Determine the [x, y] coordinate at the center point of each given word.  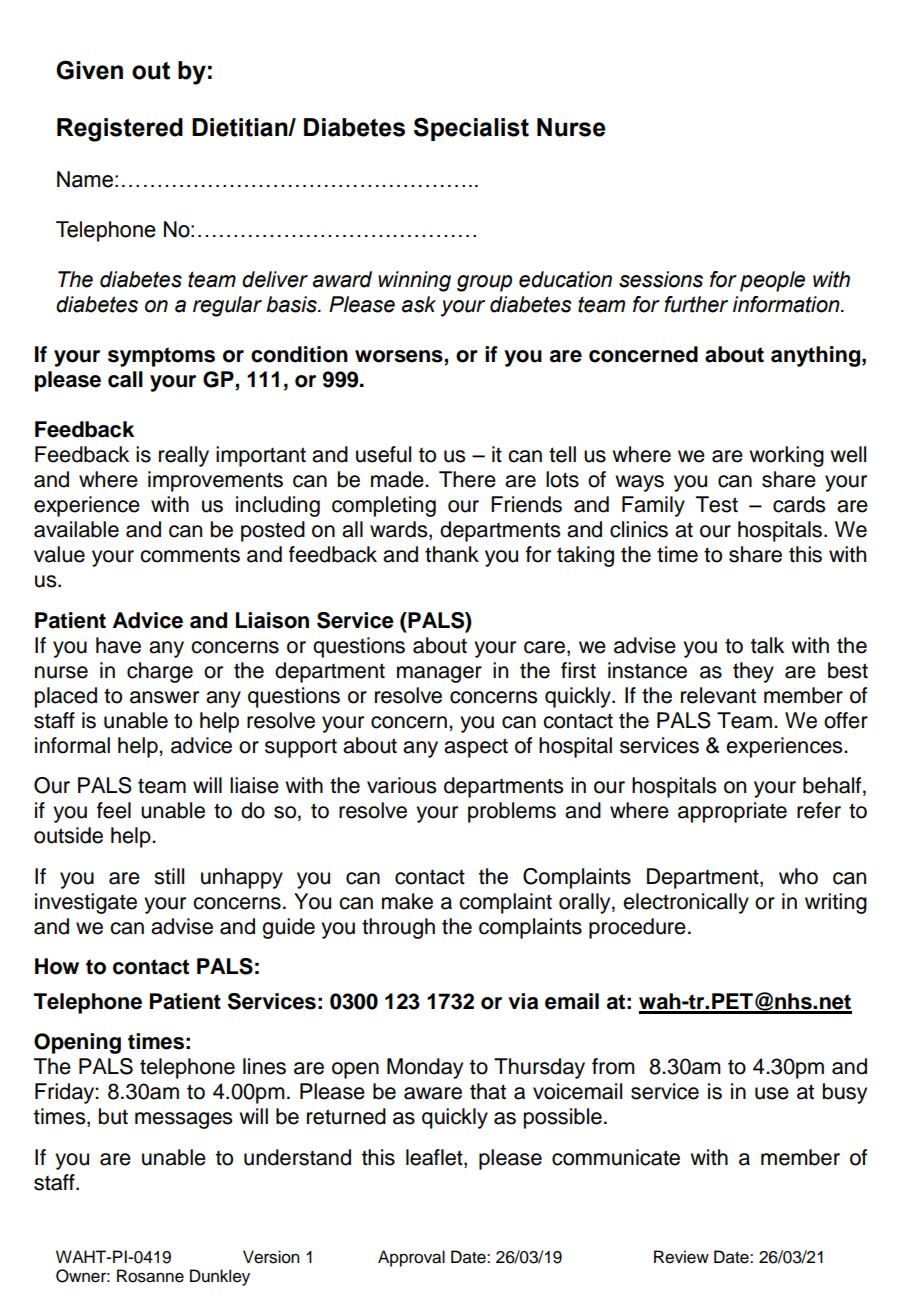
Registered [120, 130]
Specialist [471, 129]
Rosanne [150, 1276]
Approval [411, 1258]
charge [160, 672]
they [753, 672]
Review [681, 1257]
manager [439, 674]
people [772, 281]
